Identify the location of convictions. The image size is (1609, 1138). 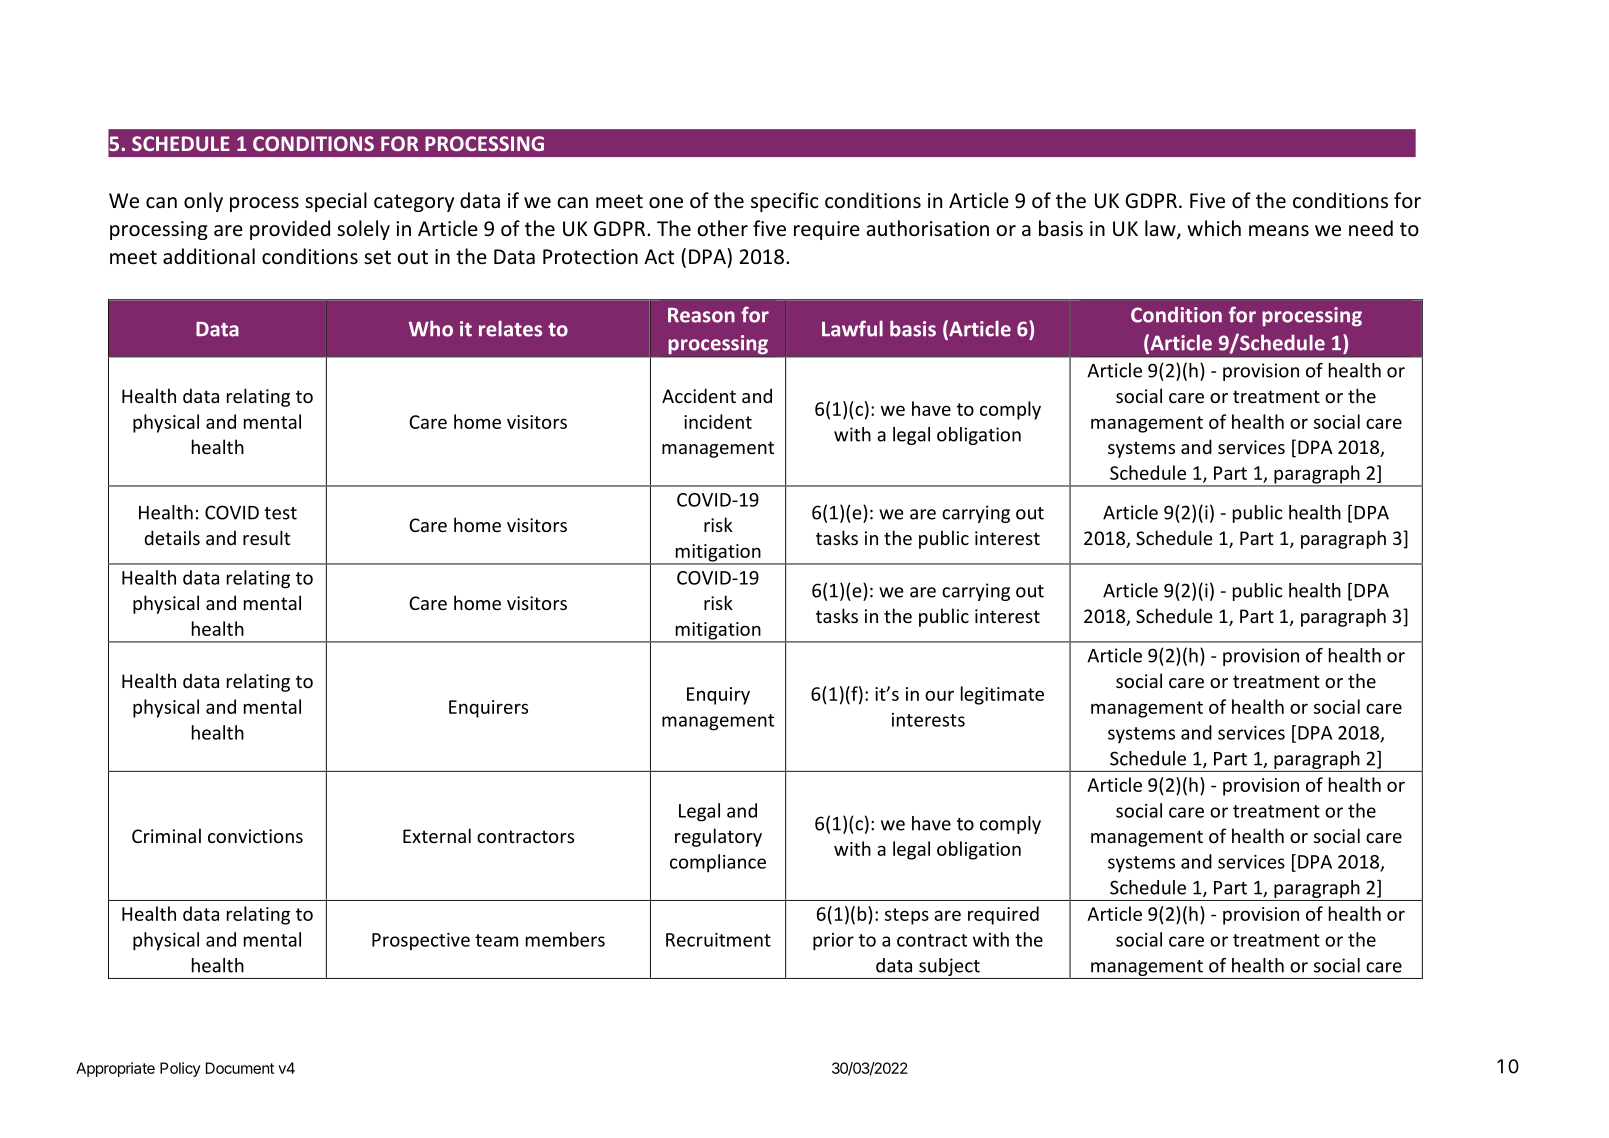
(255, 836).
